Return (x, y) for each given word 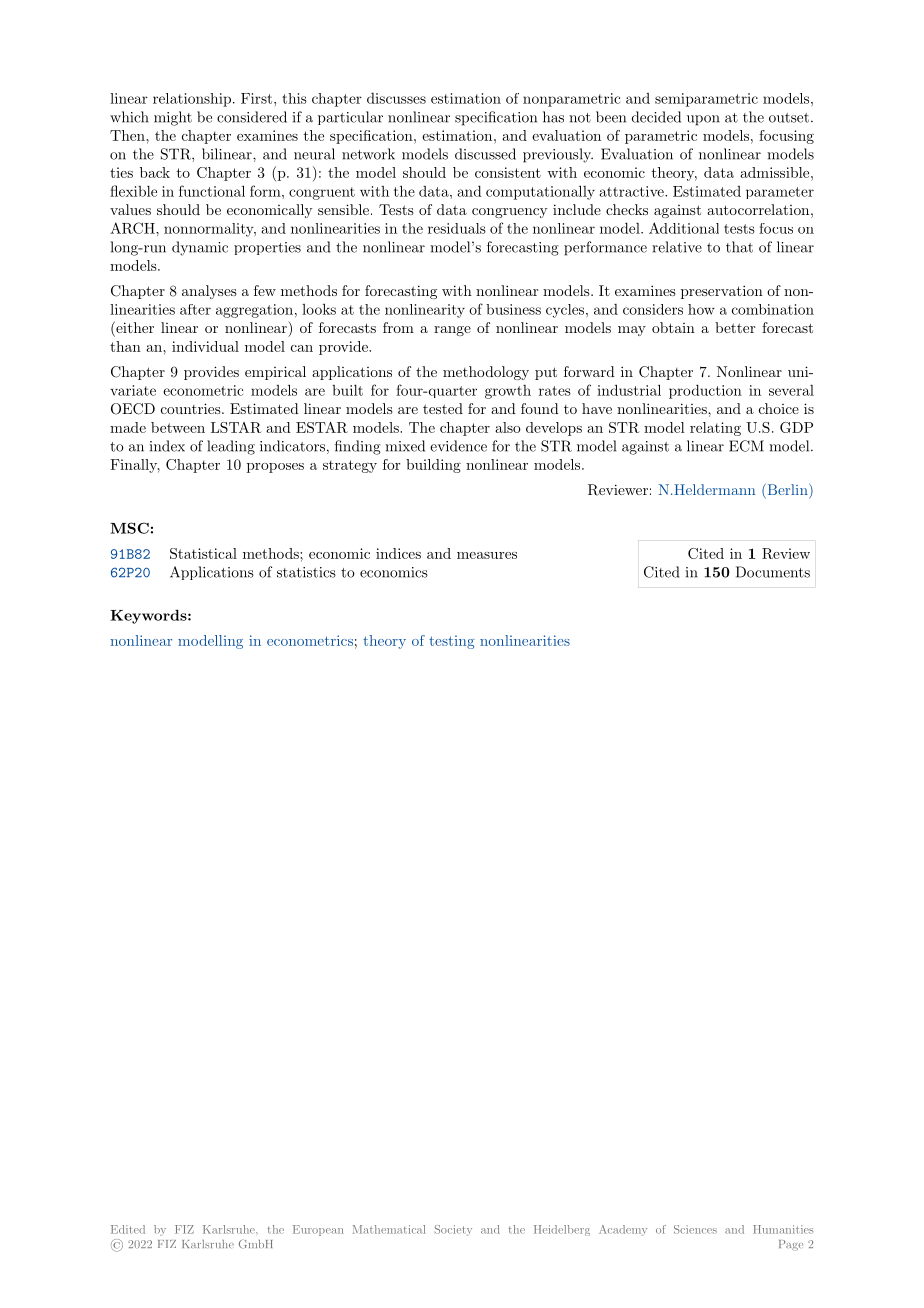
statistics (306, 572)
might (173, 118)
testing (452, 642)
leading (231, 447)
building (433, 466)
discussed (485, 154)
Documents (773, 572)
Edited (128, 1229)
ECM (746, 446)
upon (703, 120)
